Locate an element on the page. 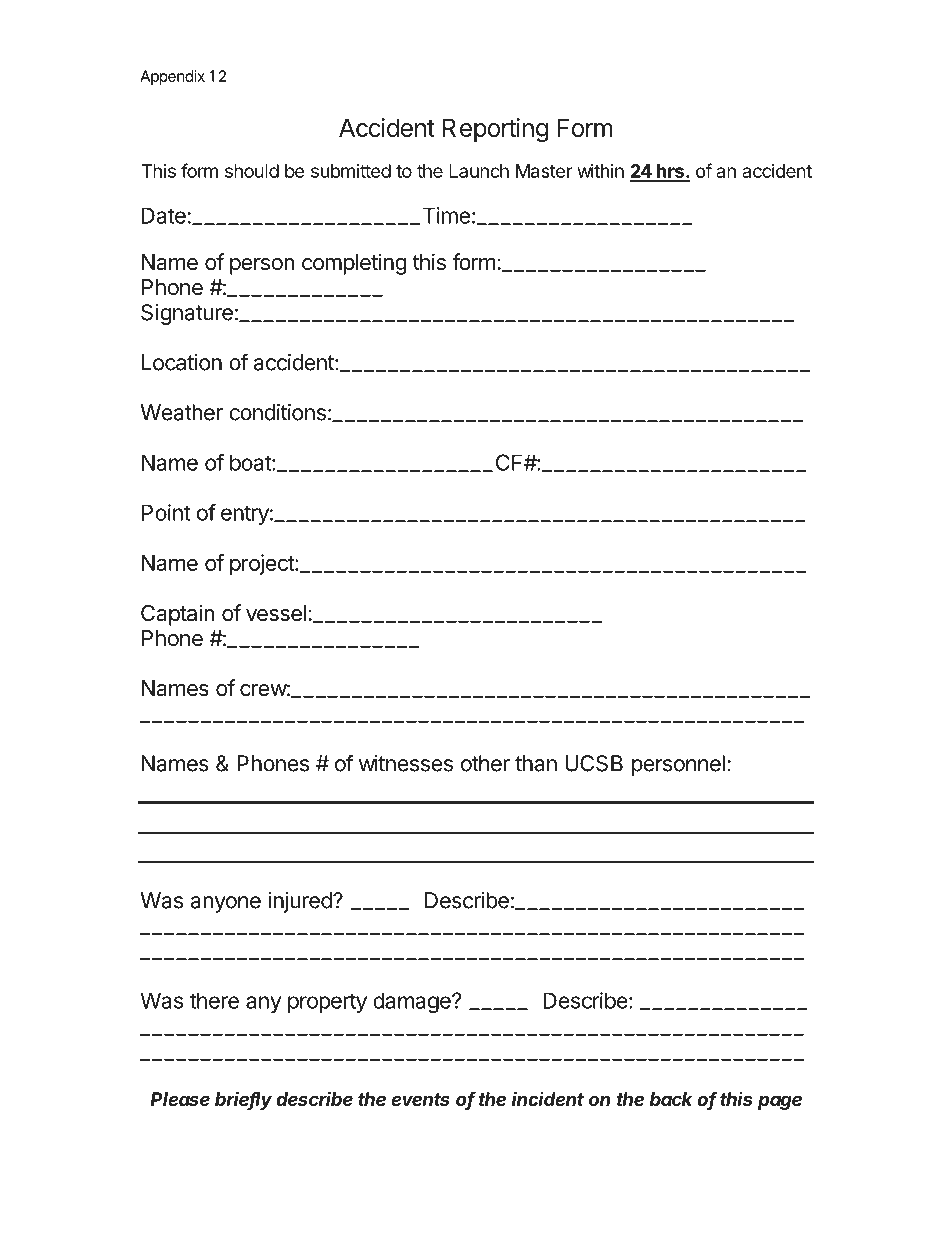  briefly is located at coordinates (243, 1100).
